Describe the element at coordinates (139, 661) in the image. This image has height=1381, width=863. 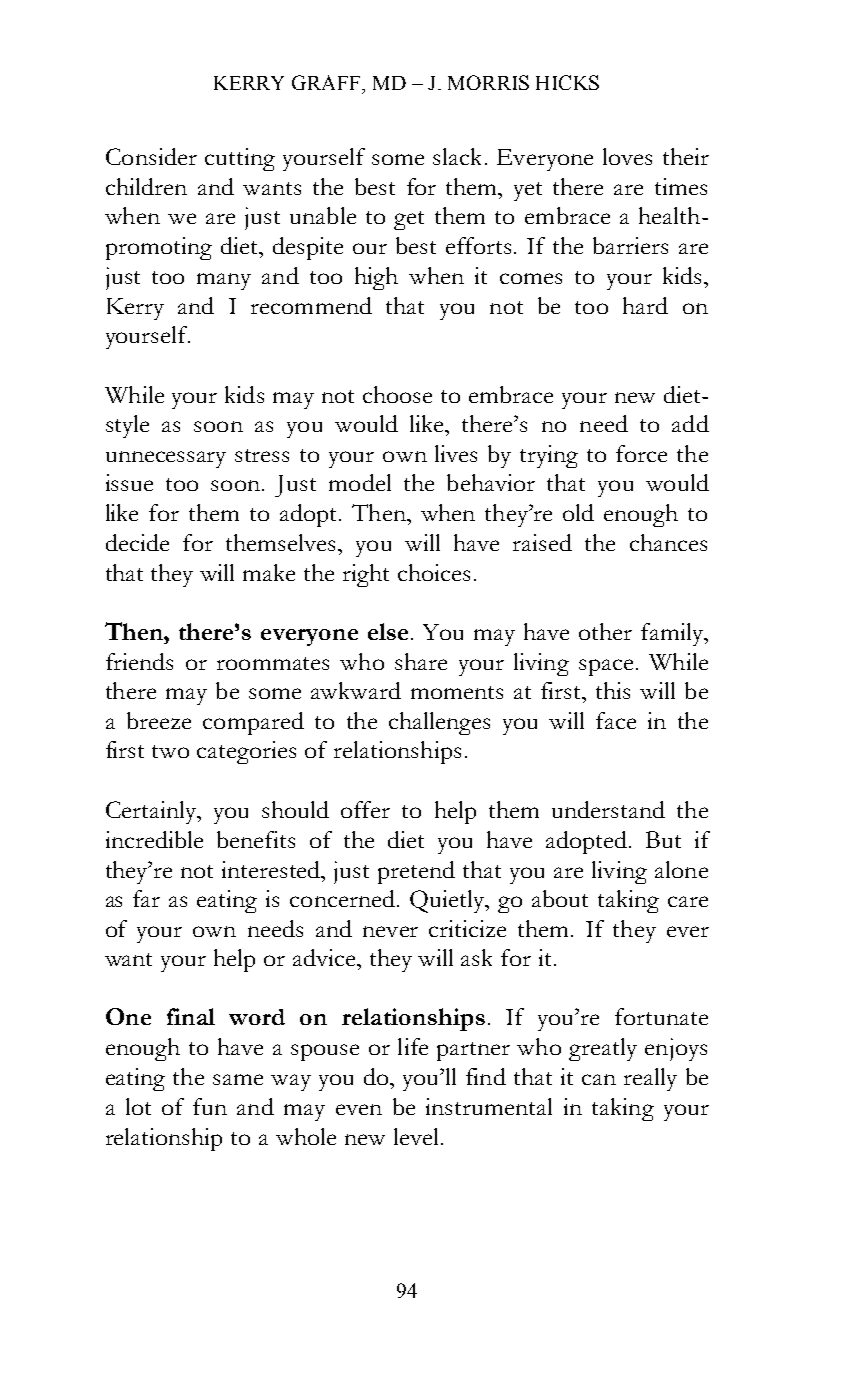
I see `friends` at that location.
